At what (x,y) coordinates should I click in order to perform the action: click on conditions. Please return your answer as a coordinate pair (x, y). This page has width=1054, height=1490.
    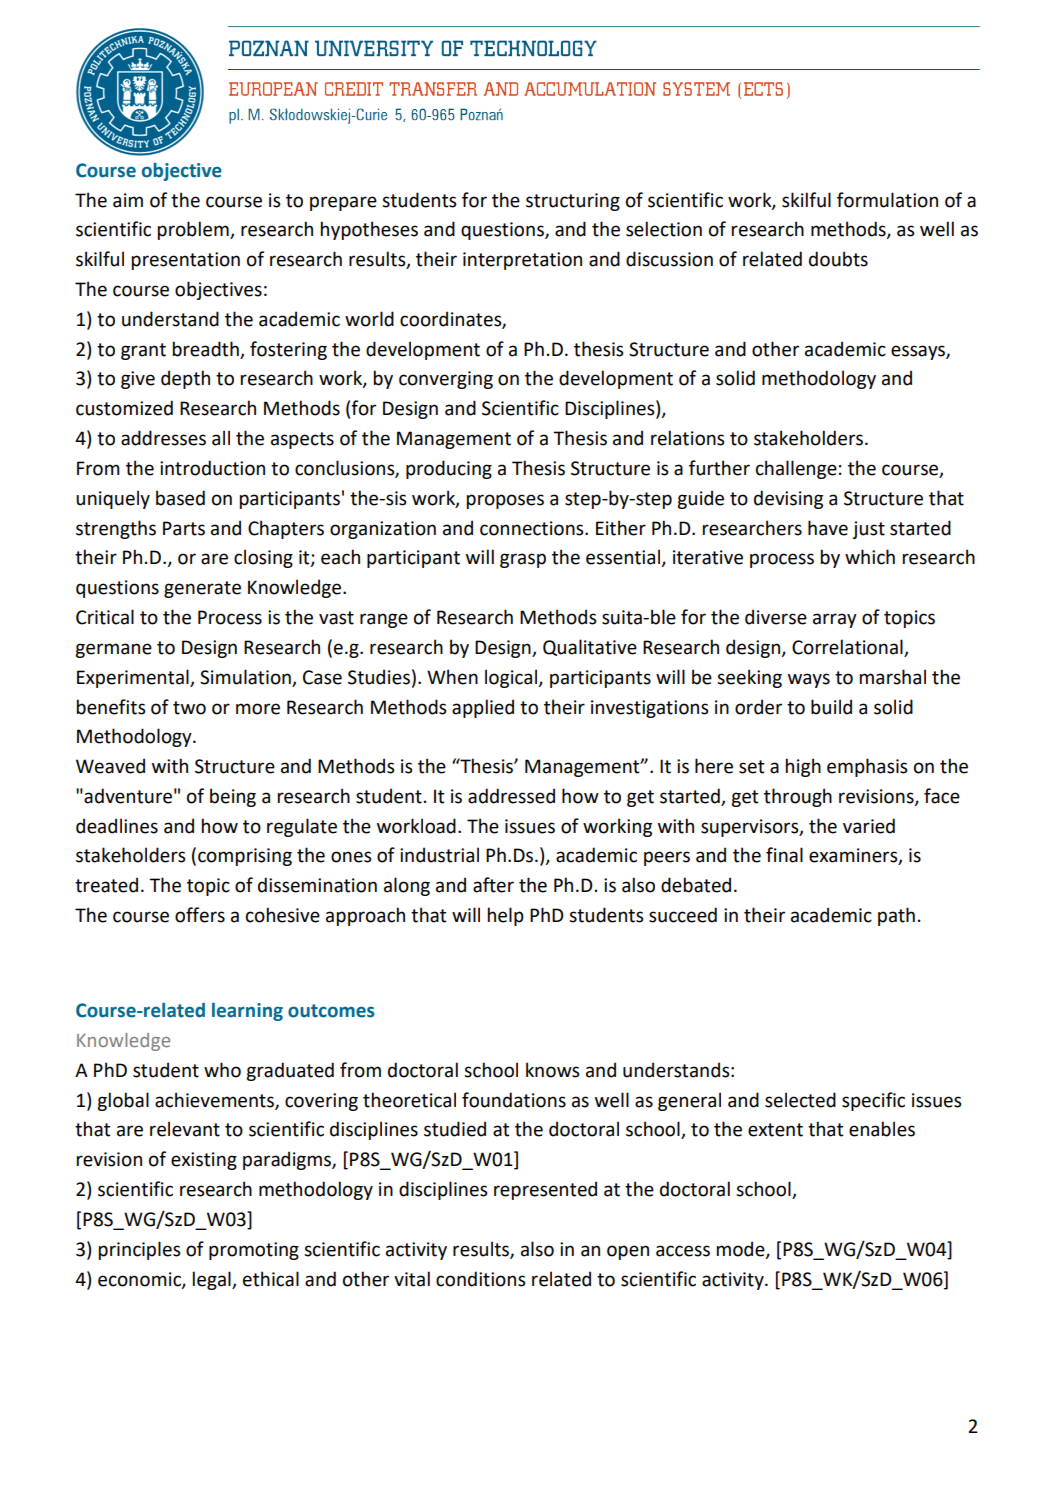
    Looking at the image, I should click on (481, 1279).
